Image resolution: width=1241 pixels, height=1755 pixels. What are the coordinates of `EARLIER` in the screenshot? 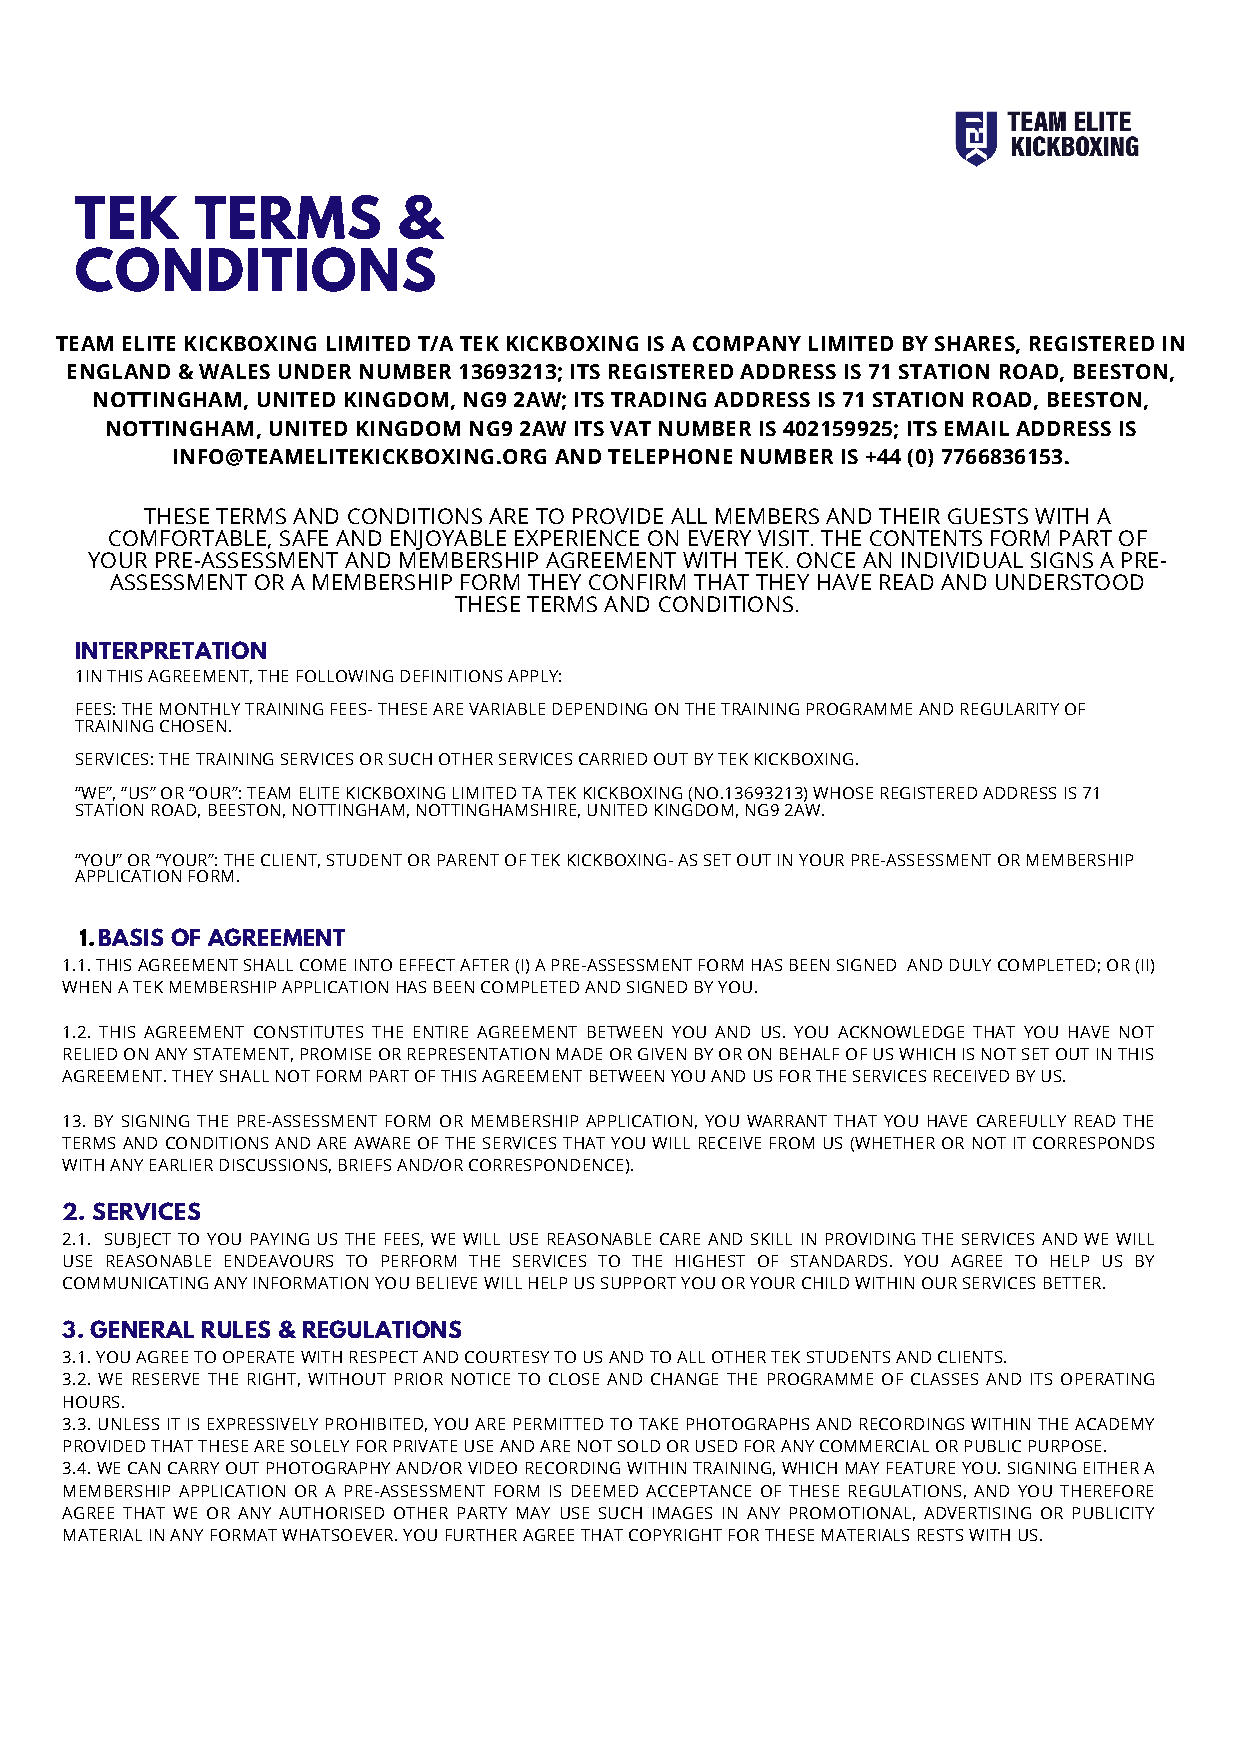 It's located at (181, 1165).
